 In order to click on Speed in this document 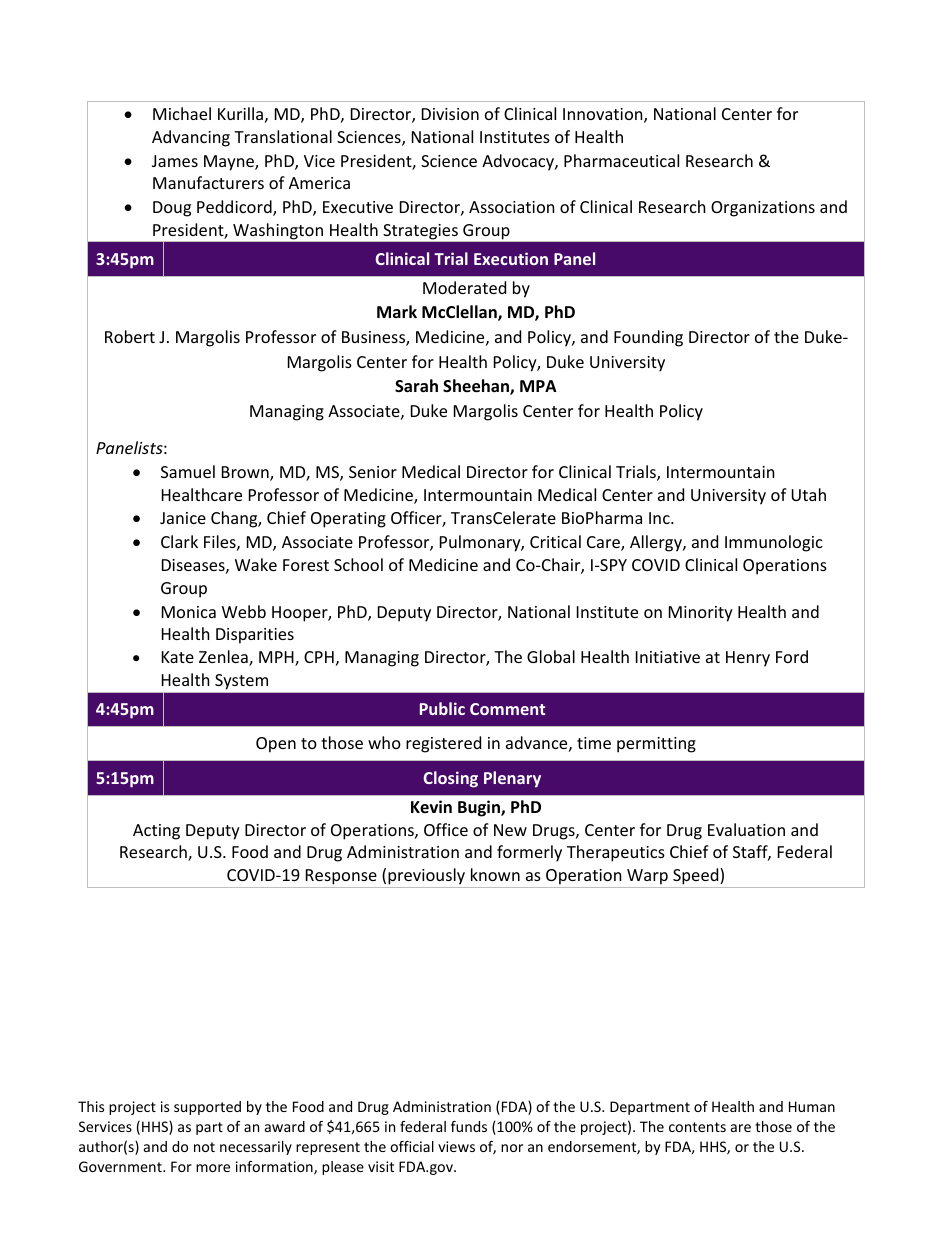, I will do `click(696, 878)`.
